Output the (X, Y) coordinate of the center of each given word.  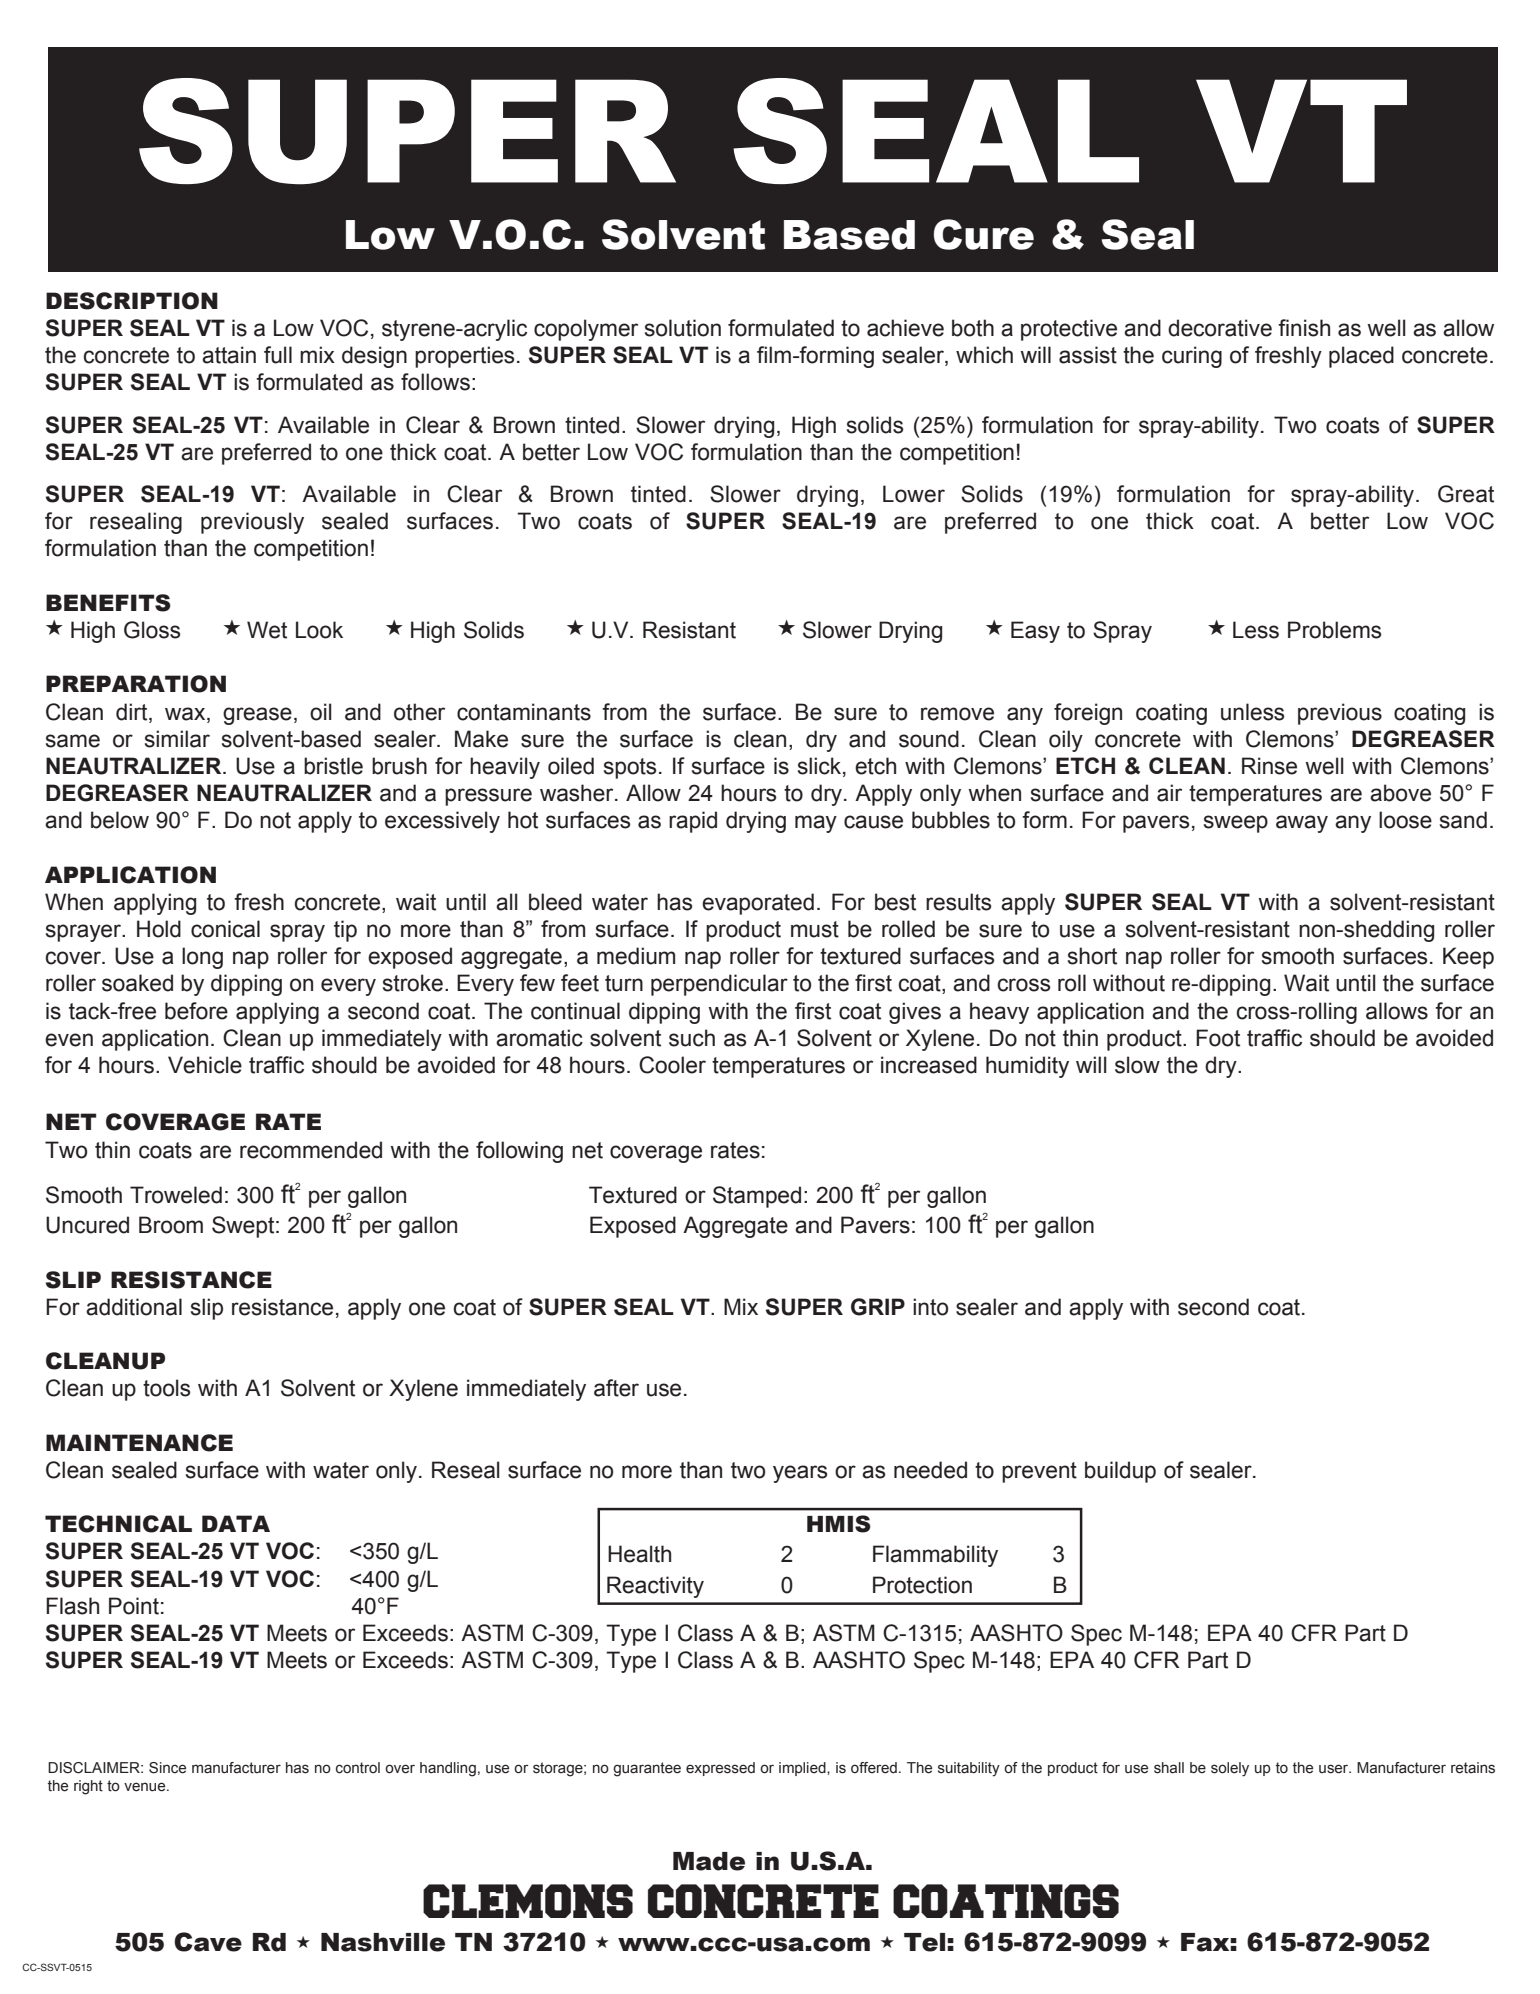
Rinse (1269, 766)
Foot (1218, 1038)
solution (683, 328)
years (800, 1474)
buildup (1120, 1472)
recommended (311, 1150)
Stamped (757, 1197)
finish (1304, 328)
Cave (208, 1942)
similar (177, 739)
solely (1230, 1769)
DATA (236, 1523)
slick (819, 766)
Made (709, 1861)
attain (229, 355)
